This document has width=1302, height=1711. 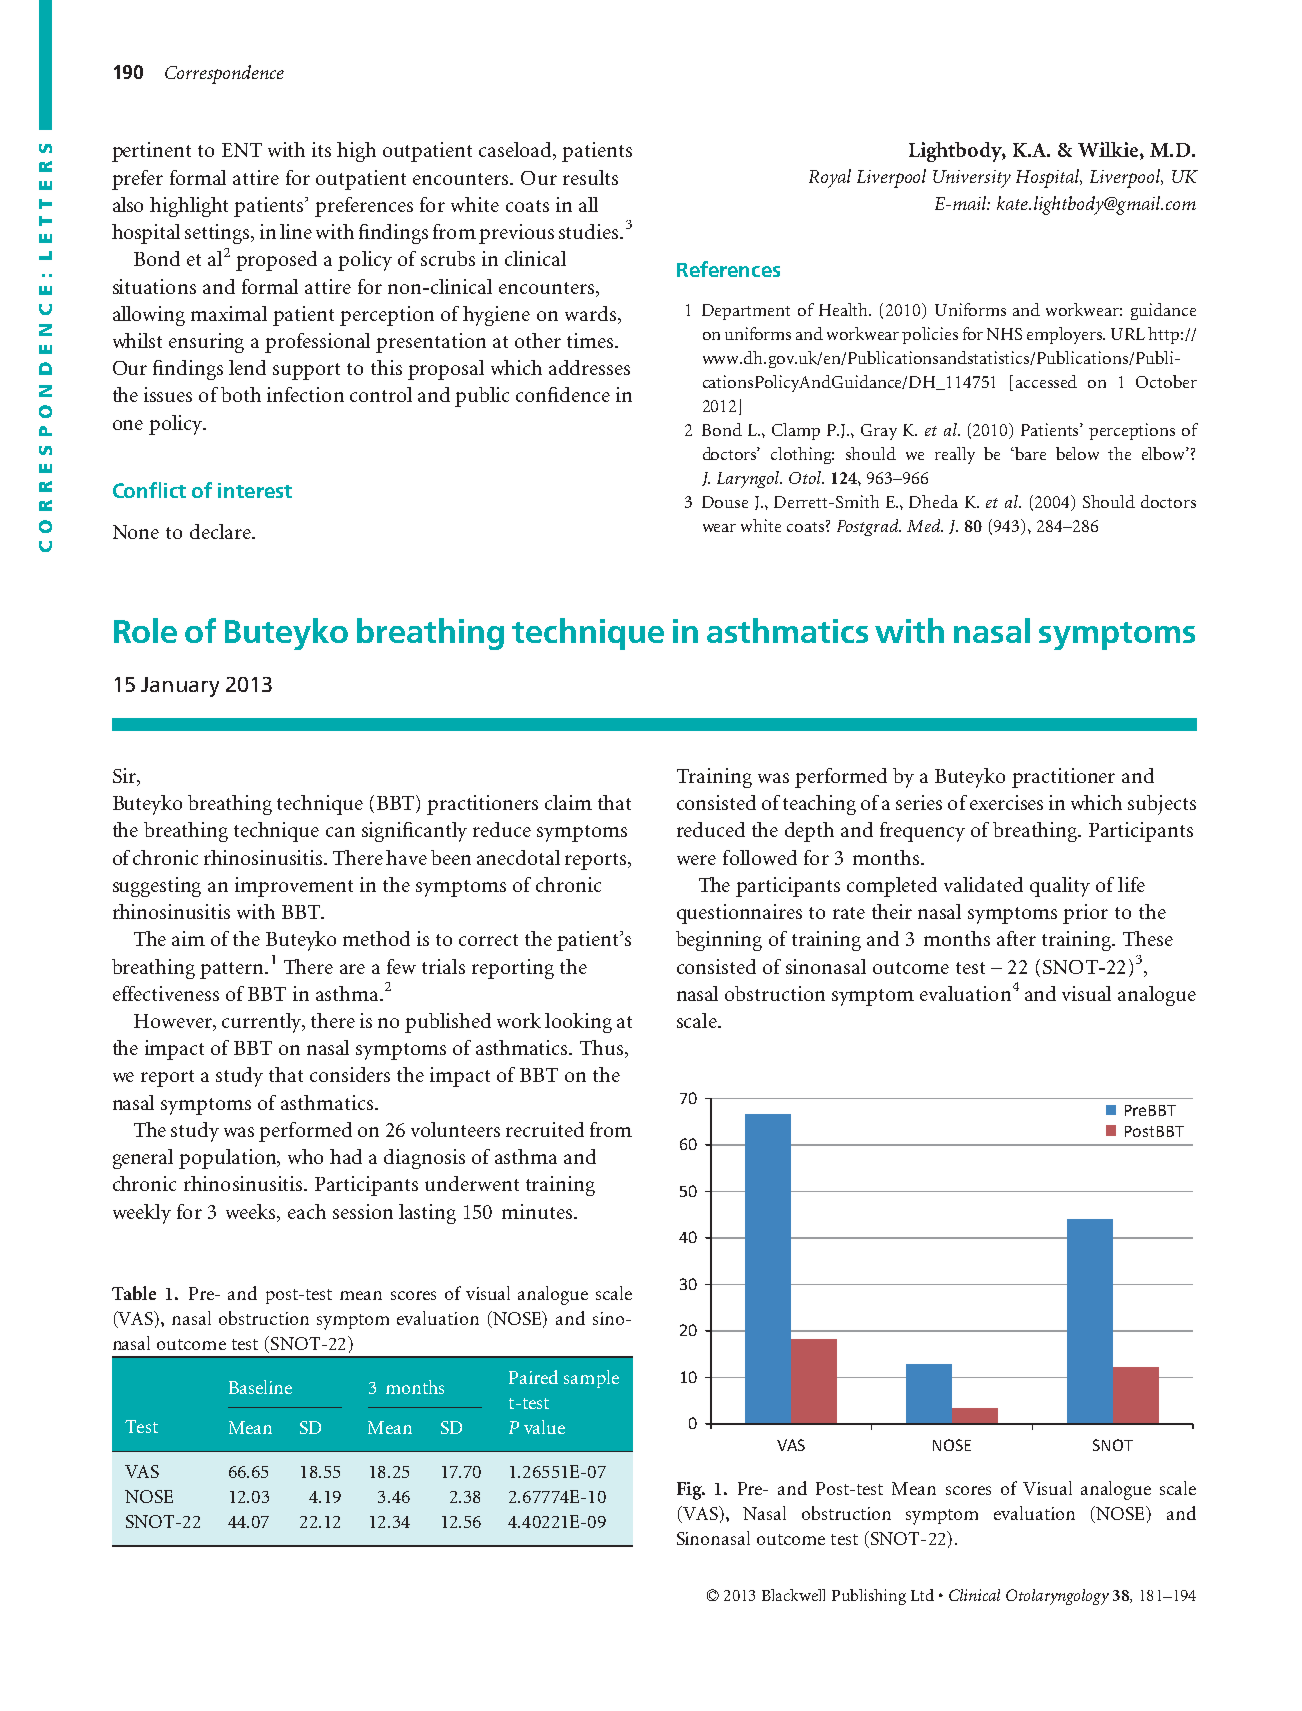 I want to click on improvement, so click(x=294, y=887).
